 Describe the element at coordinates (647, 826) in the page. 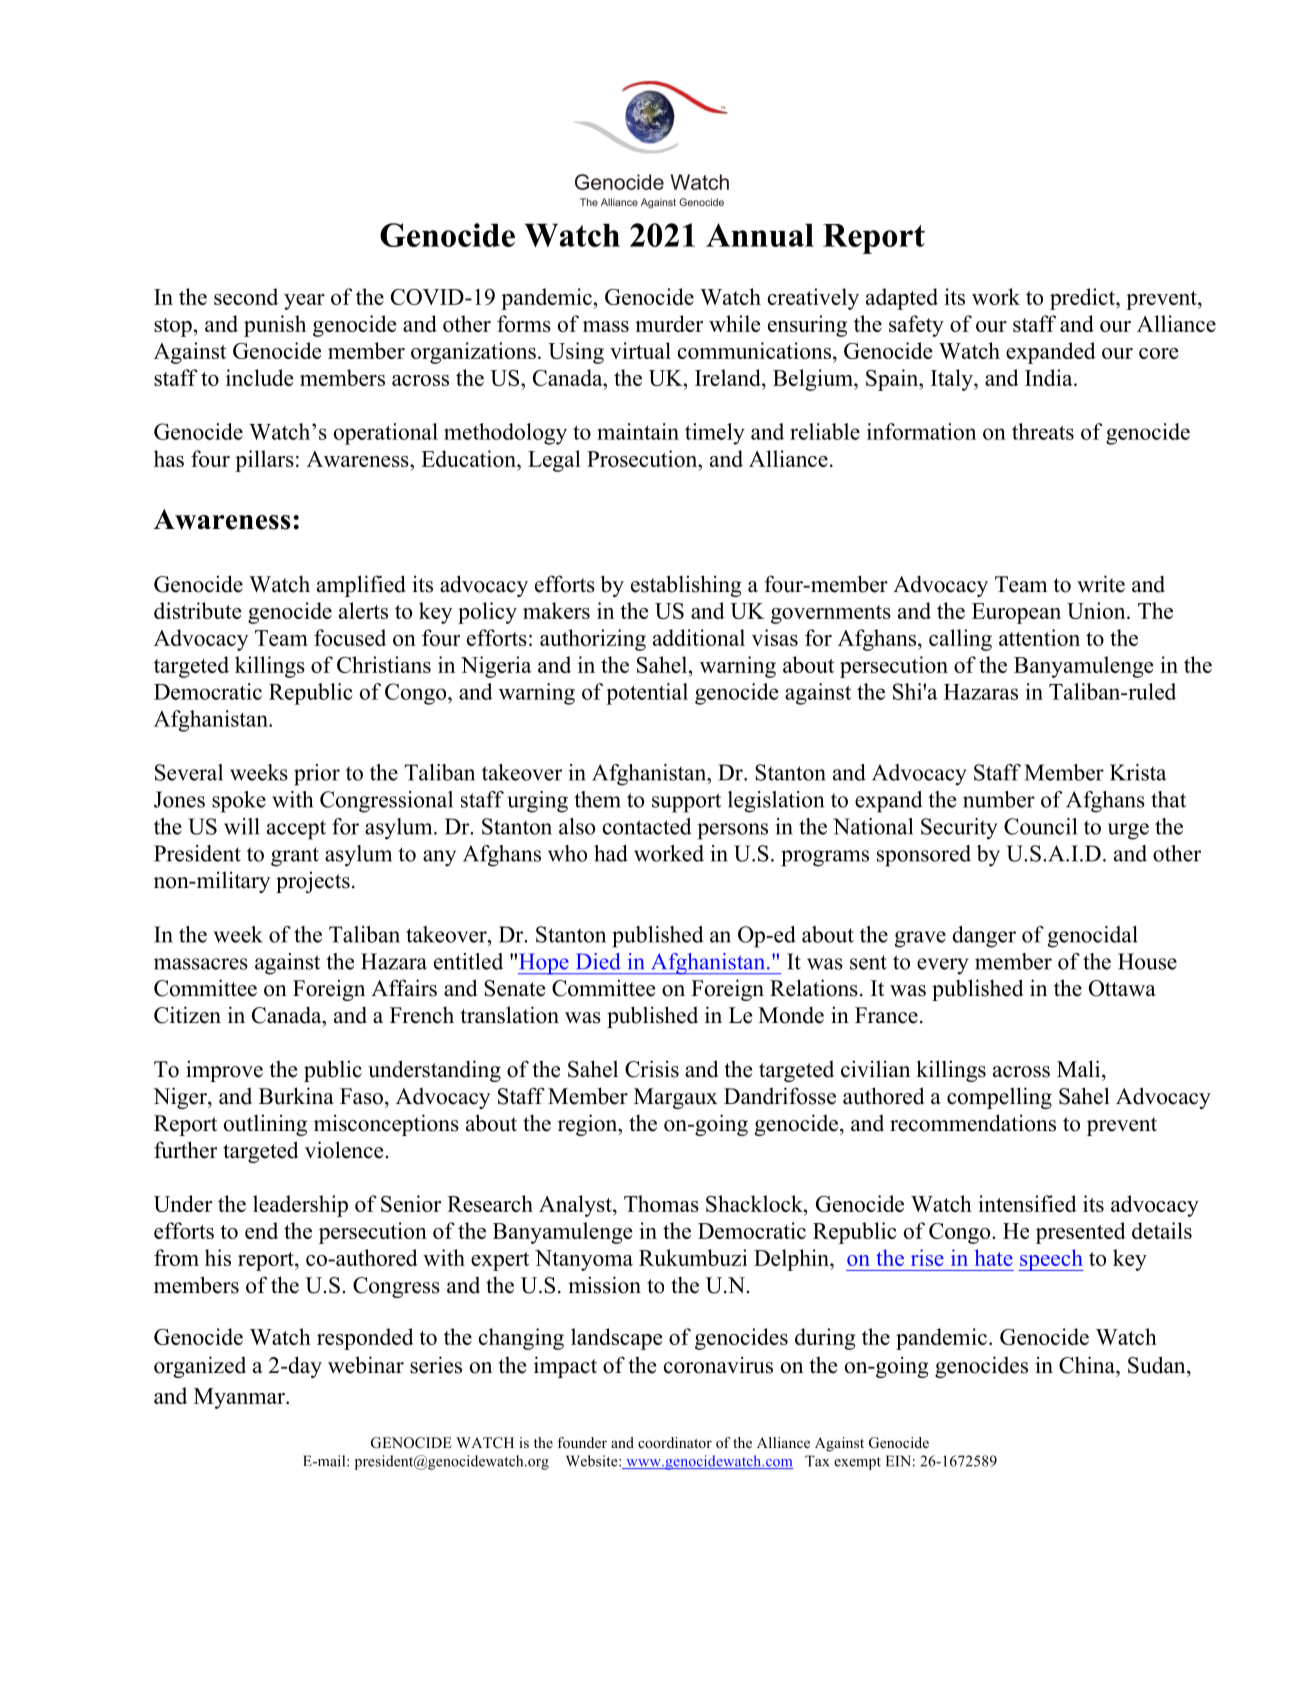

I see `contacted` at that location.
